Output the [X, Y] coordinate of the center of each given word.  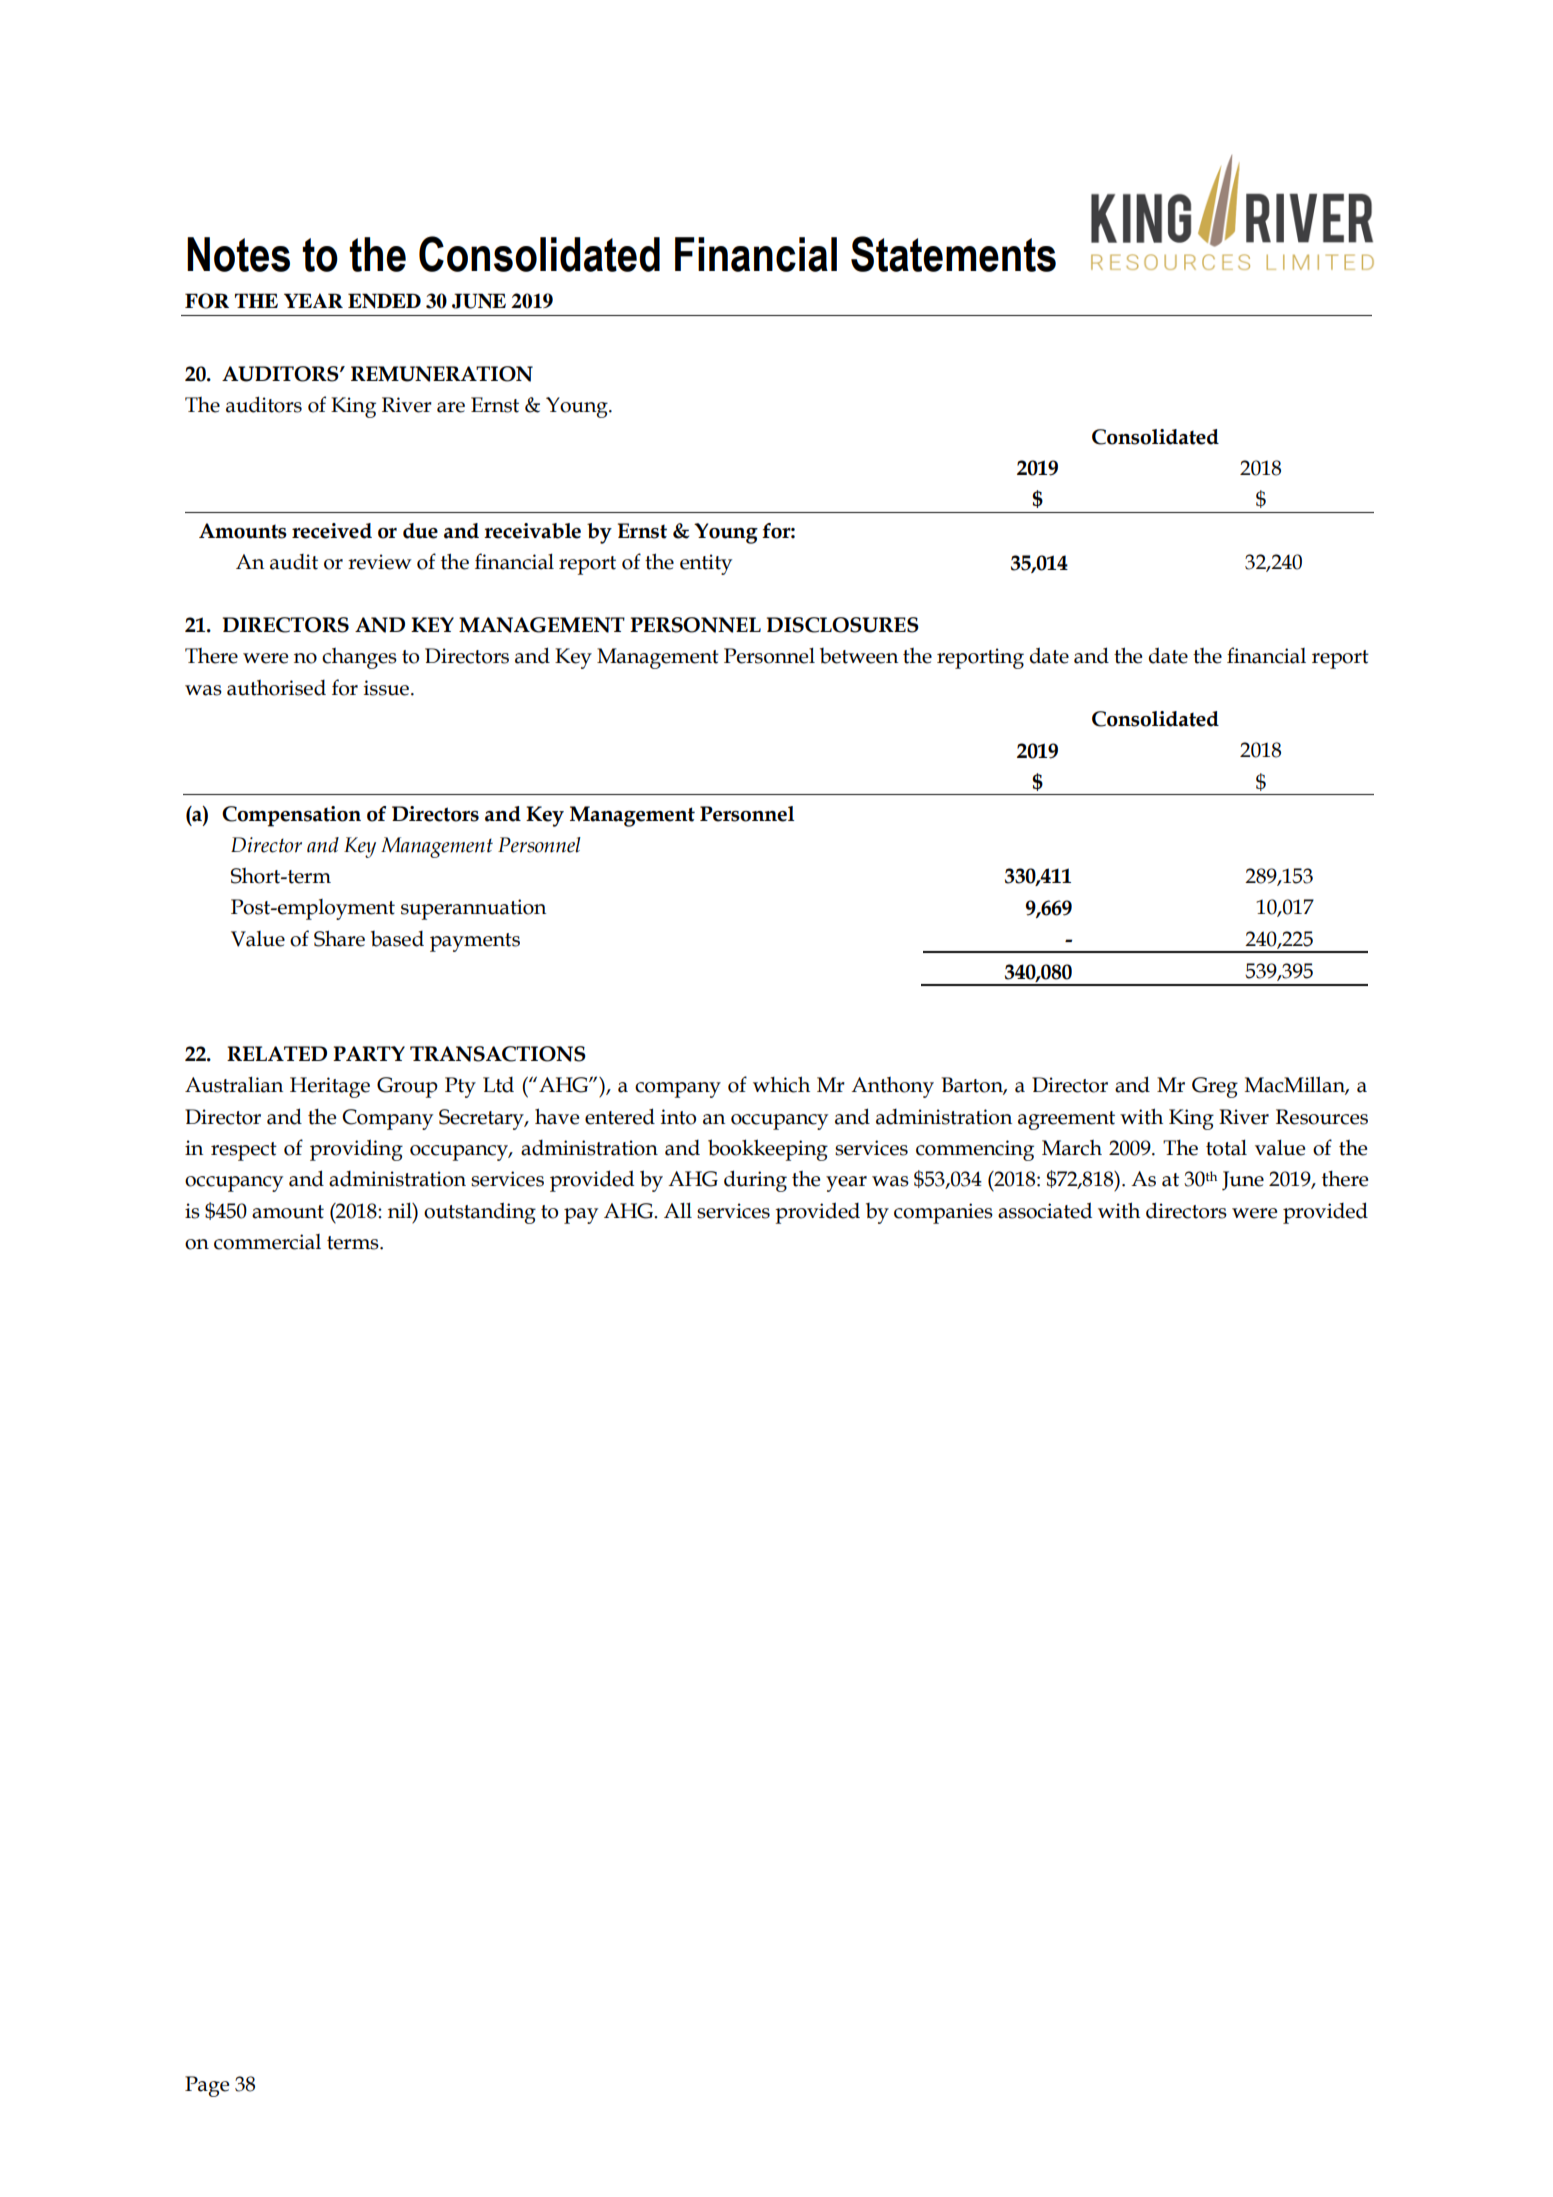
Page [207, 2086]
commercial [267, 1242]
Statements [953, 254]
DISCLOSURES [843, 625]
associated [1045, 1210]
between [859, 656]
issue [388, 688]
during [755, 1181]
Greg [1215, 1087]
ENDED [384, 301]
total [1226, 1148]
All [678, 1210]
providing [356, 1150]
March [1072, 1148]
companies [943, 1213]
